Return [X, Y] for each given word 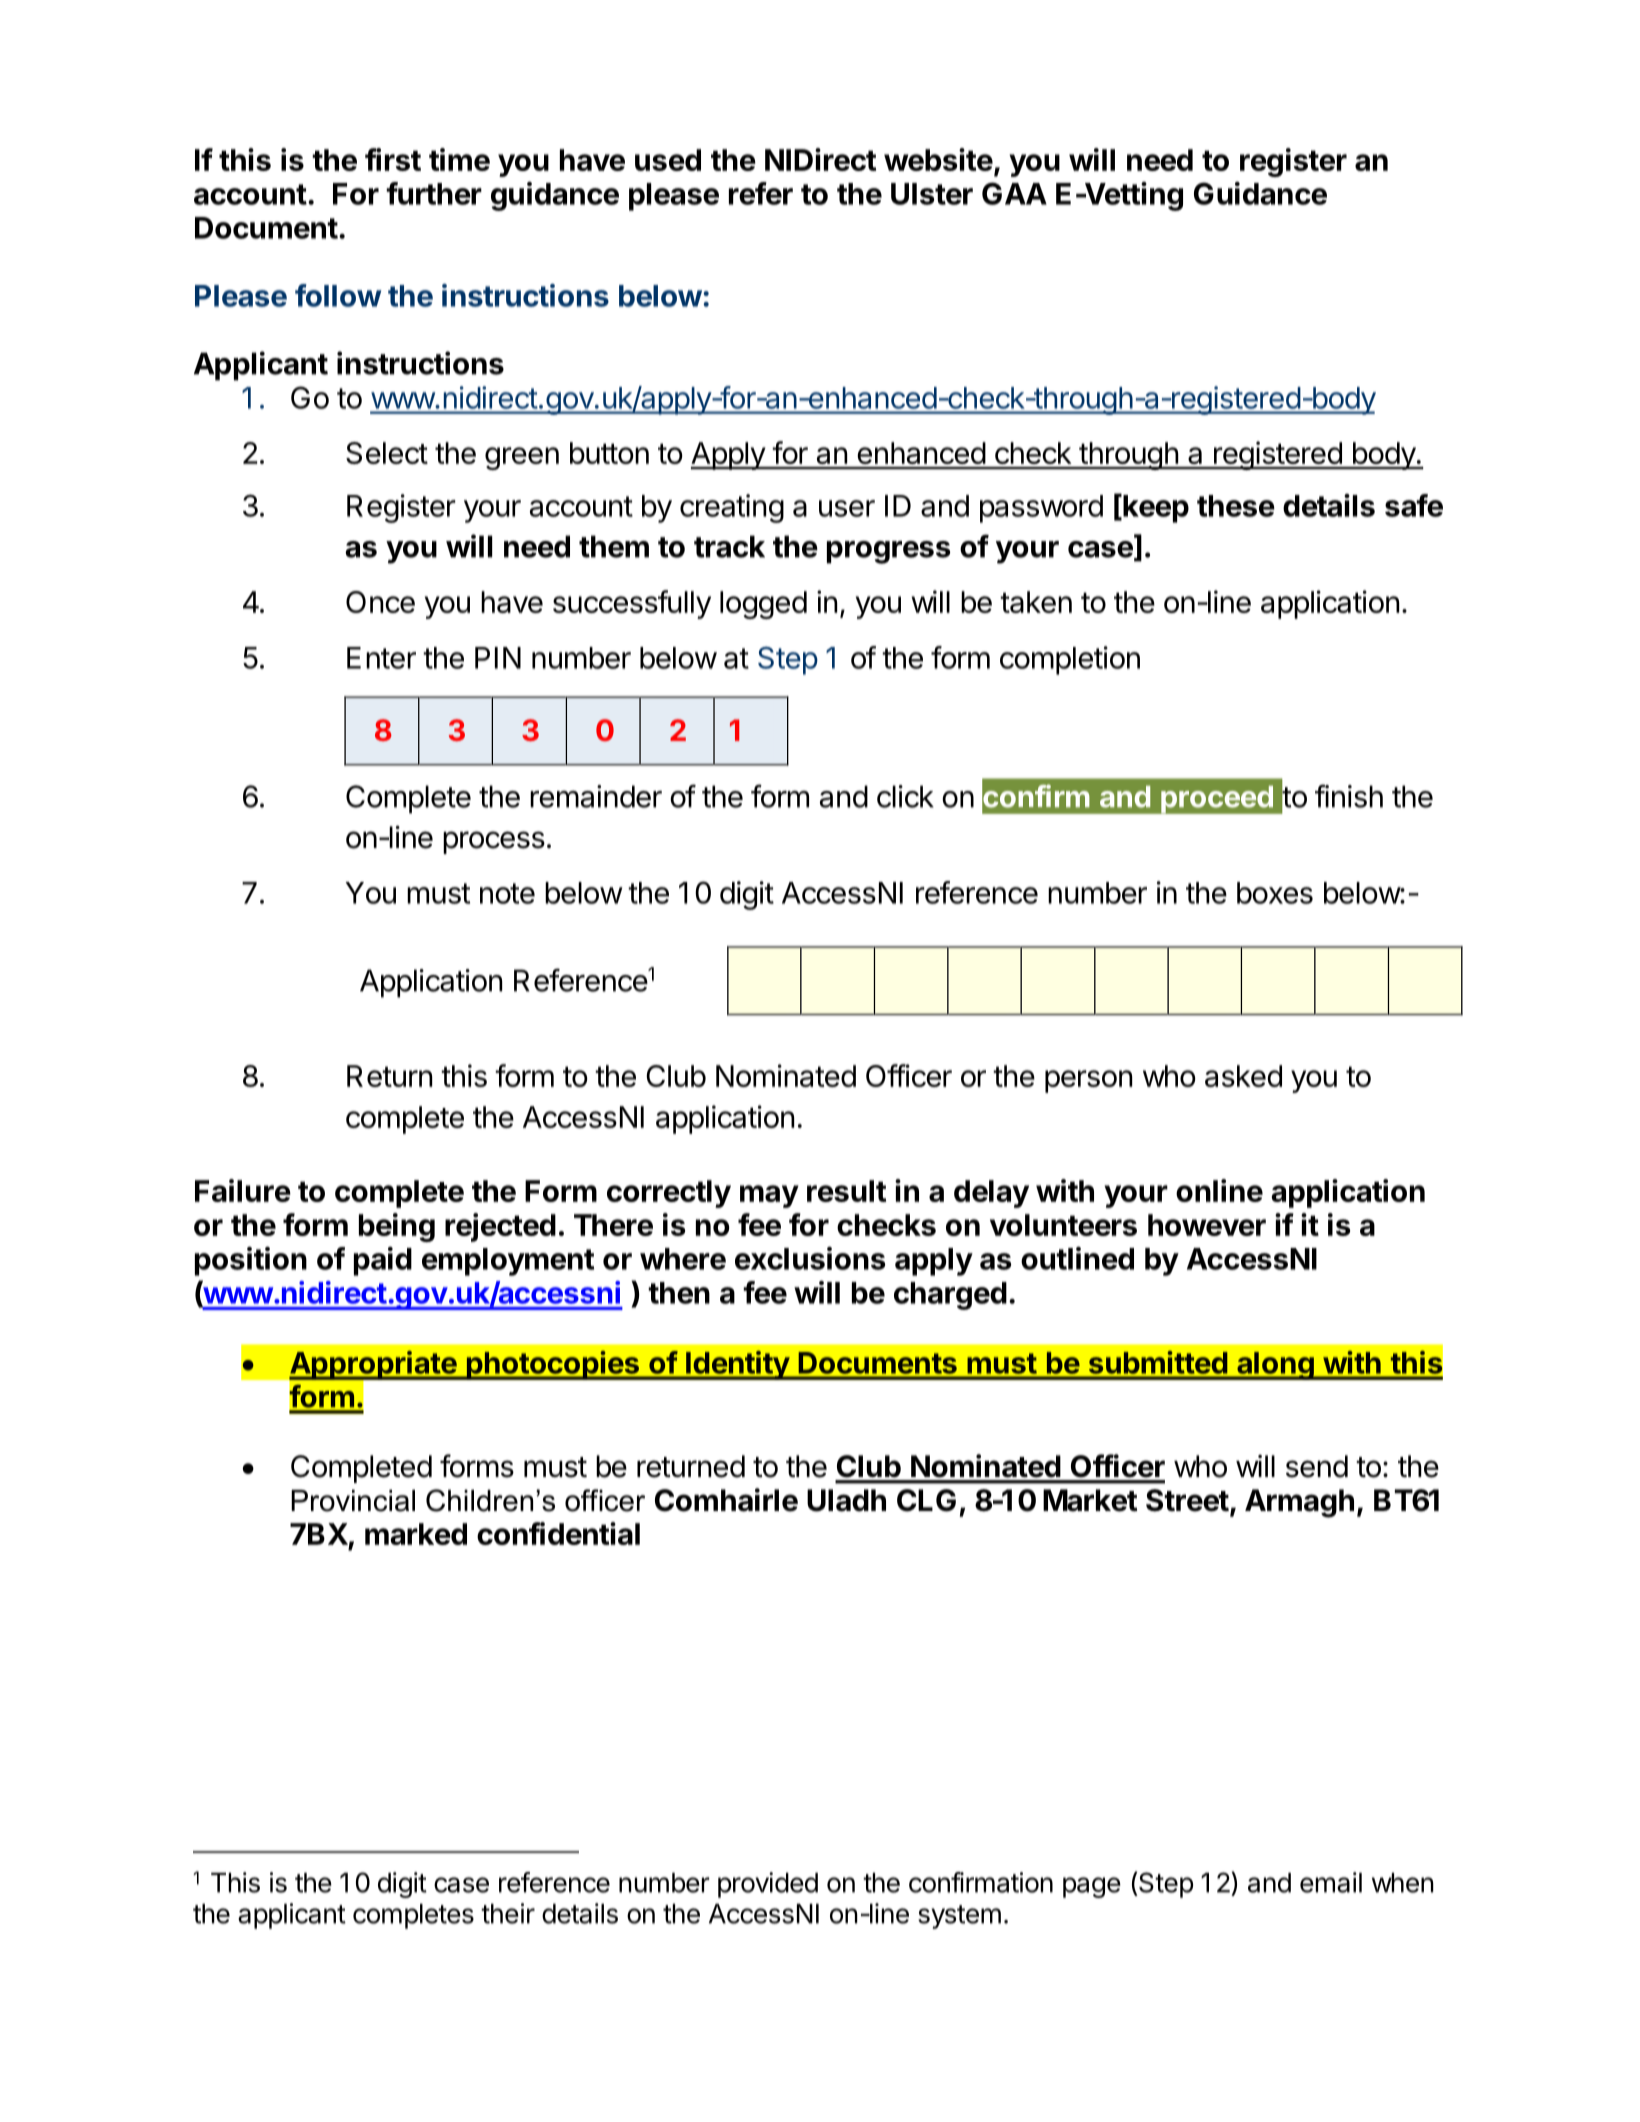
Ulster [932, 194]
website [938, 159]
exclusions [810, 1258]
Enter [381, 658]
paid [383, 1261]
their [508, 1913]
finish [1349, 796]
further [434, 193]
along [1275, 1366]
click [905, 796]
